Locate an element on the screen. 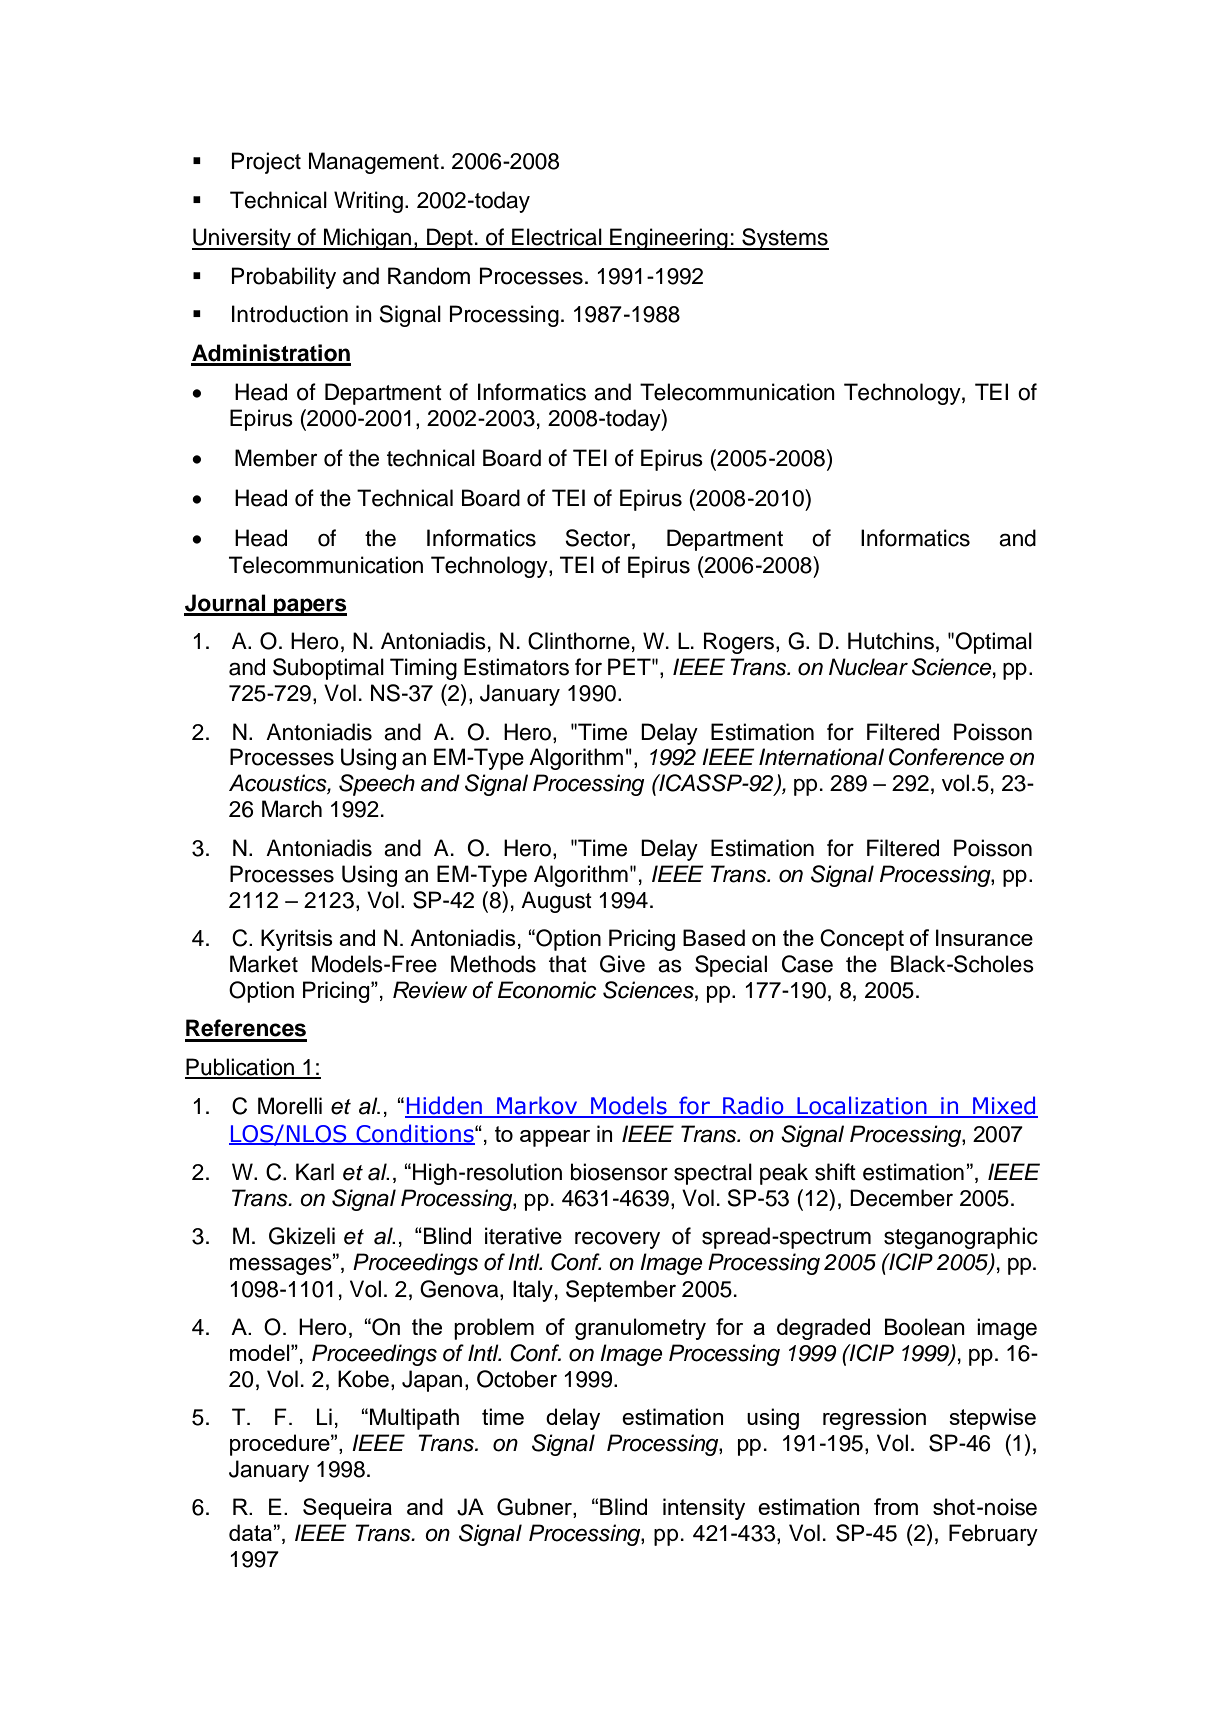  Publication is located at coordinates (240, 1068).
